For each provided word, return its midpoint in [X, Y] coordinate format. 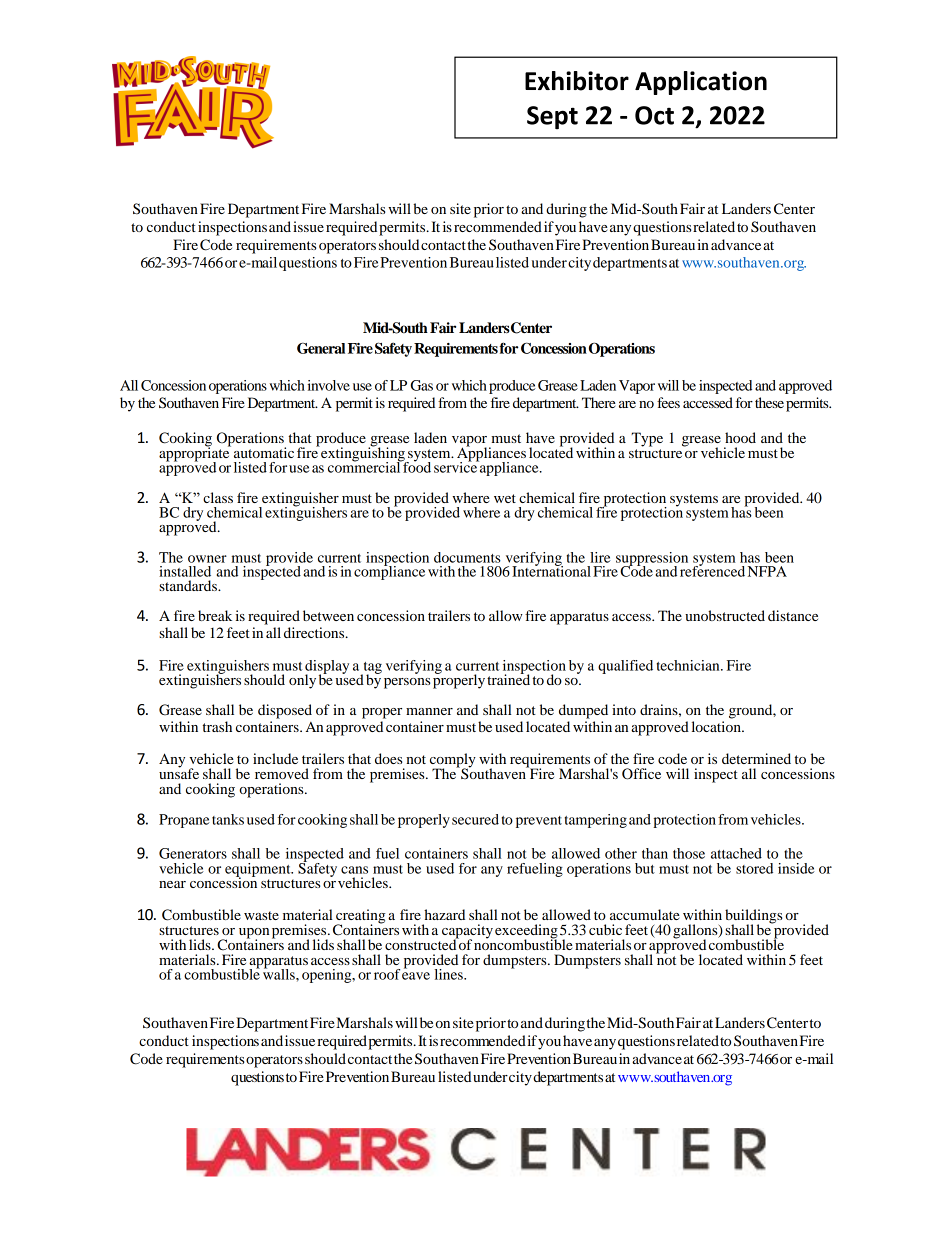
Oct [654, 115]
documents [467, 557]
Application [701, 83]
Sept [552, 117]
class [218, 497]
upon [254, 934]
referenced [712, 570]
